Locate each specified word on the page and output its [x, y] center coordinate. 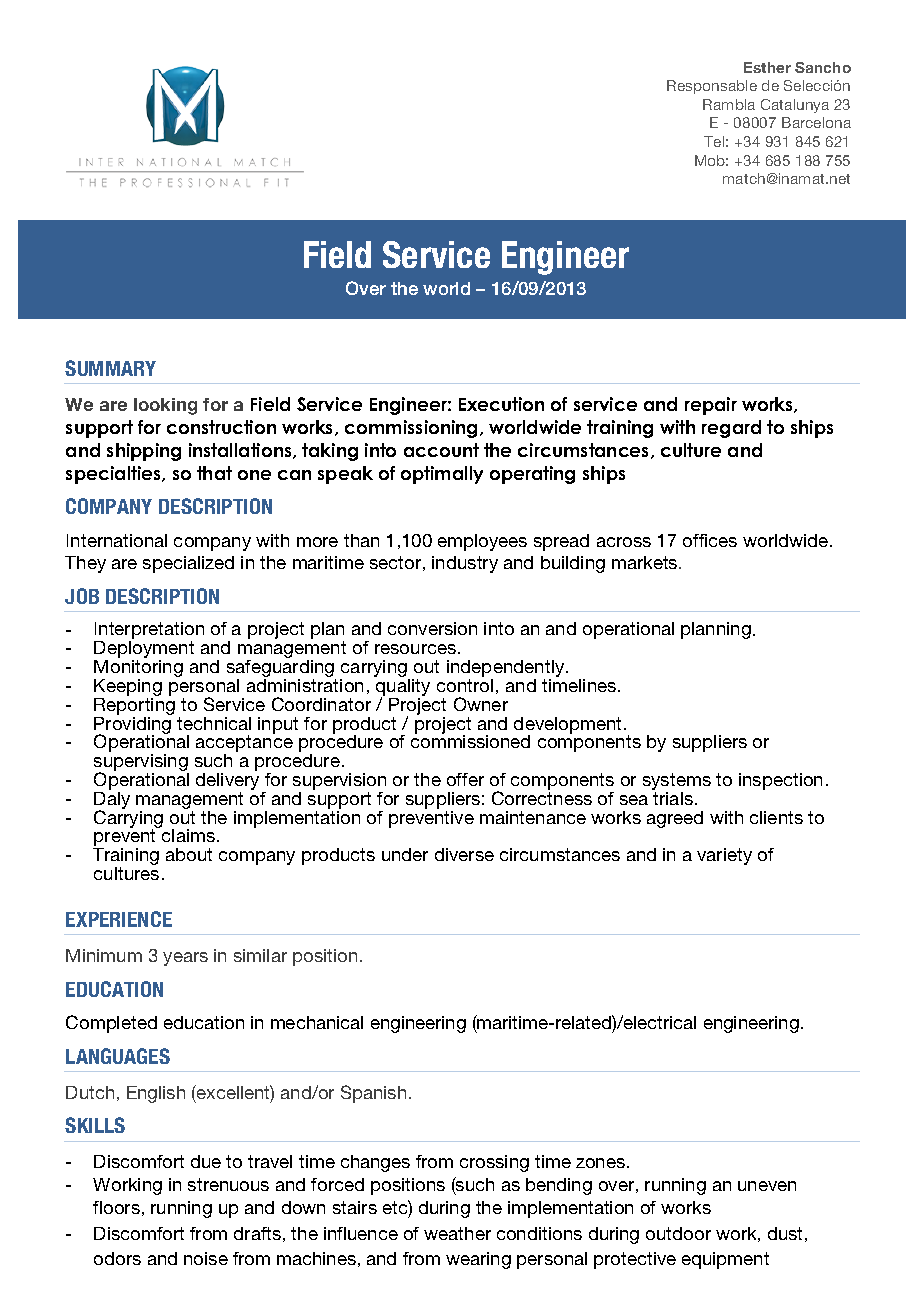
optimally [442, 475]
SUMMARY [110, 368]
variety [724, 856]
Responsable [712, 87]
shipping [144, 452]
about [189, 854]
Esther [767, 67]
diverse [464, 854]
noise [206, 1258]
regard [731, 429]
